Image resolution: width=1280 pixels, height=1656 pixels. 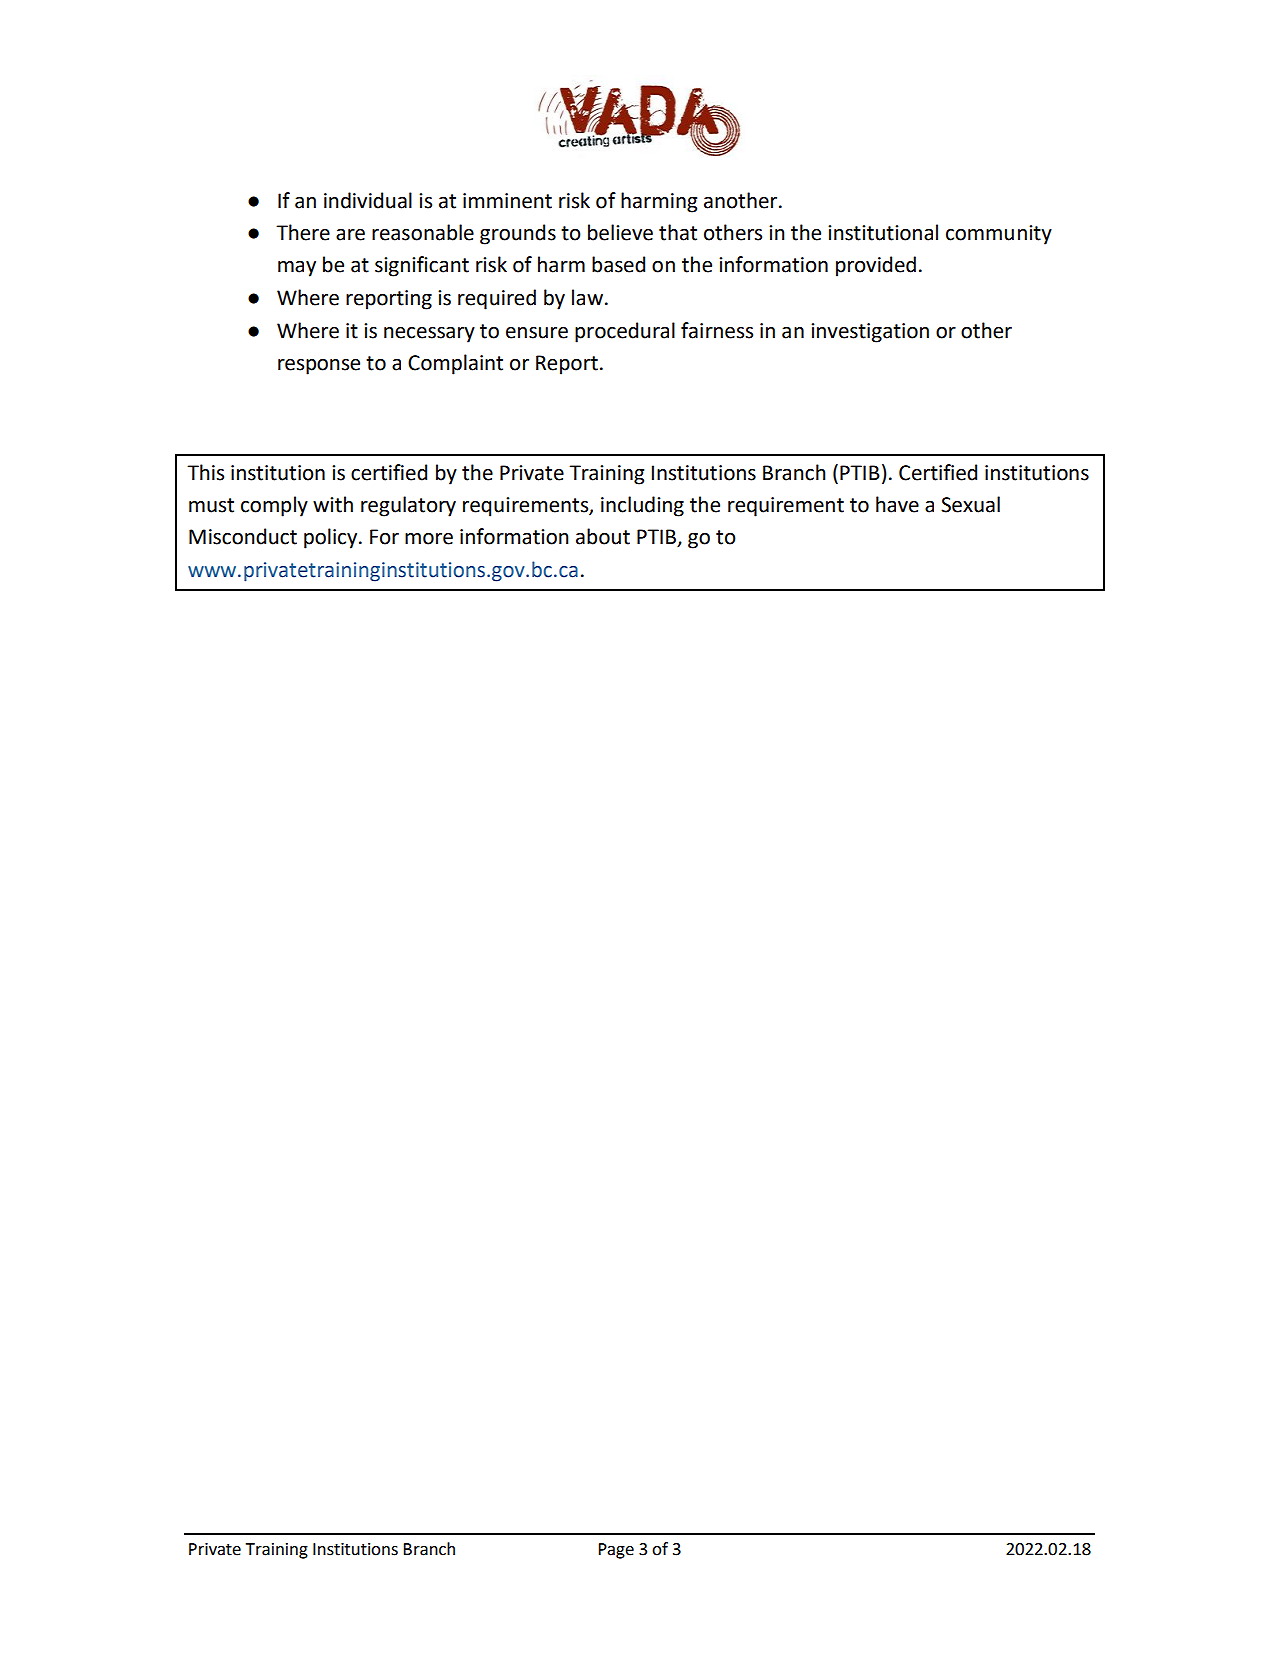 What do you see at coordinates (303, 232) in the screenshot?
I see `There` at bounding box center [303, 232].
